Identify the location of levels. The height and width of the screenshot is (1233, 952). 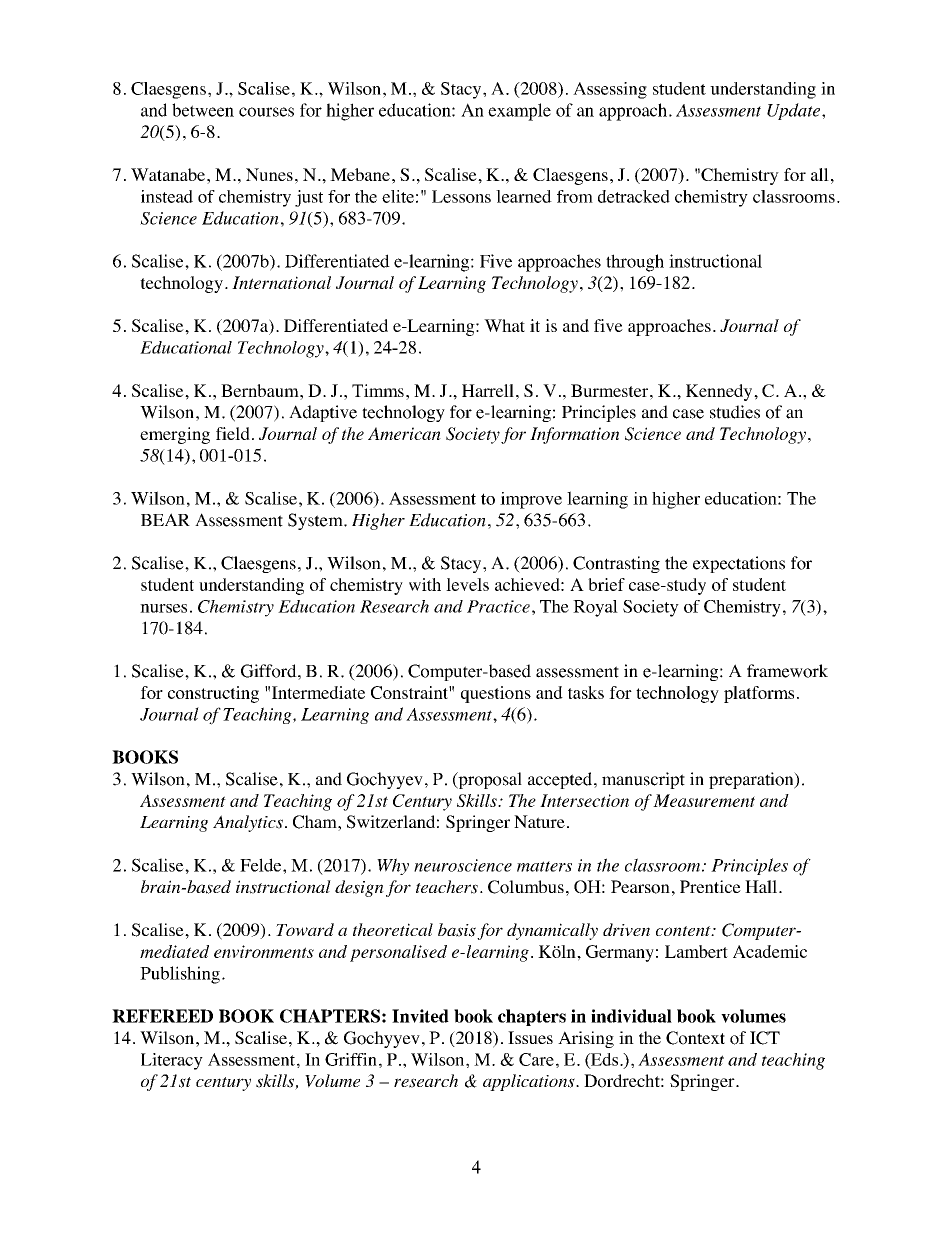
(467, 584).
